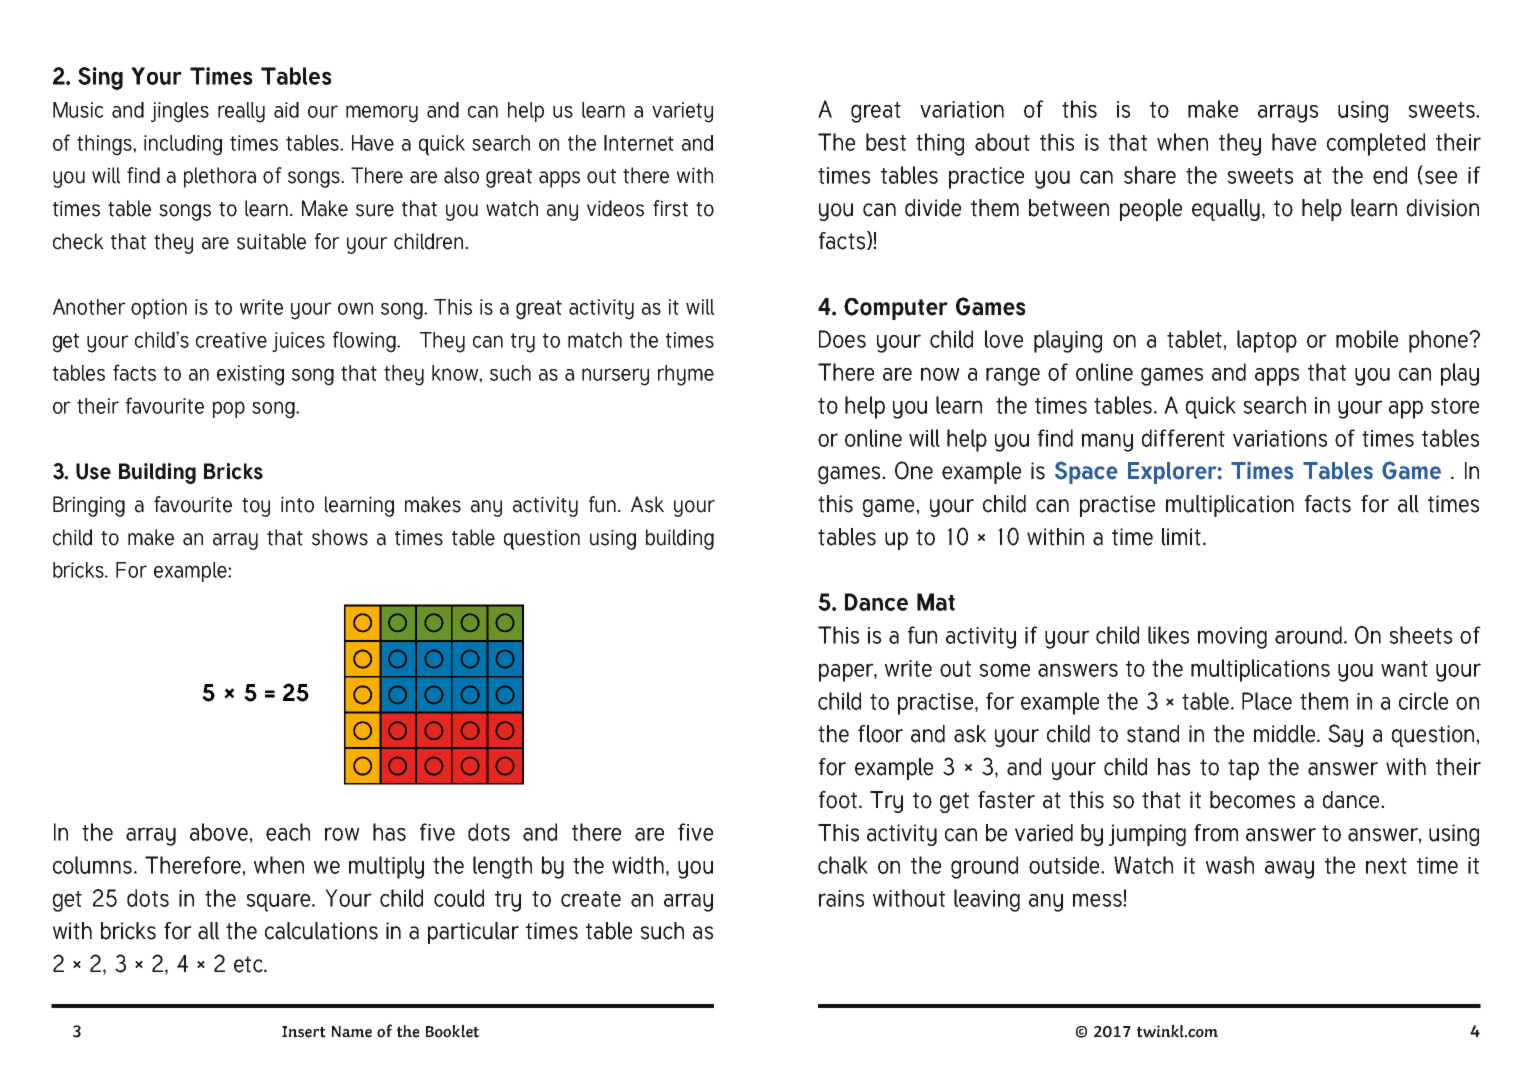  I want to click on completed, so click(1376, 144).
